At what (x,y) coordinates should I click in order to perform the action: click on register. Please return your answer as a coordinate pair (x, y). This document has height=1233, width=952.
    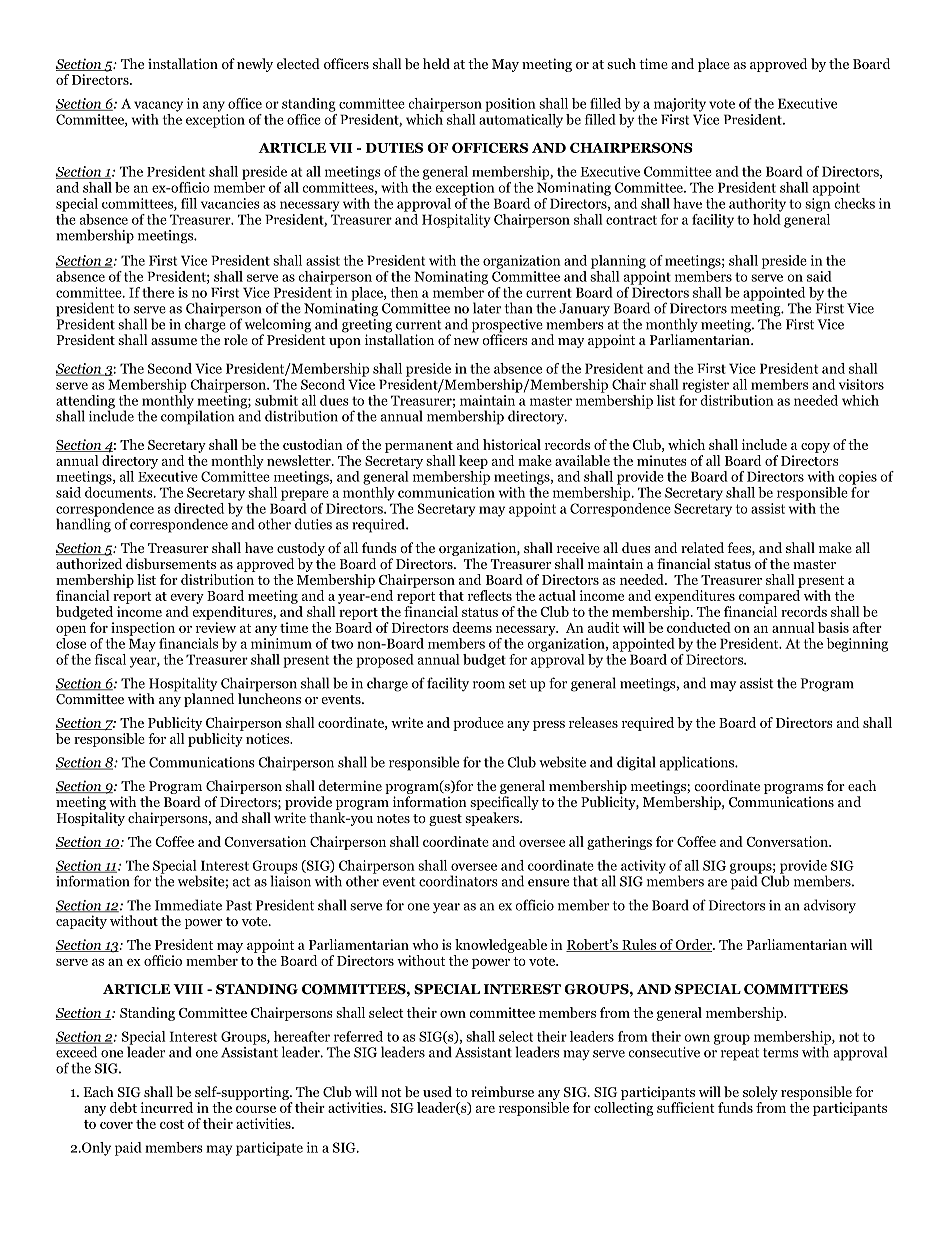
    Looking at the image, I should click on (705, 386).
